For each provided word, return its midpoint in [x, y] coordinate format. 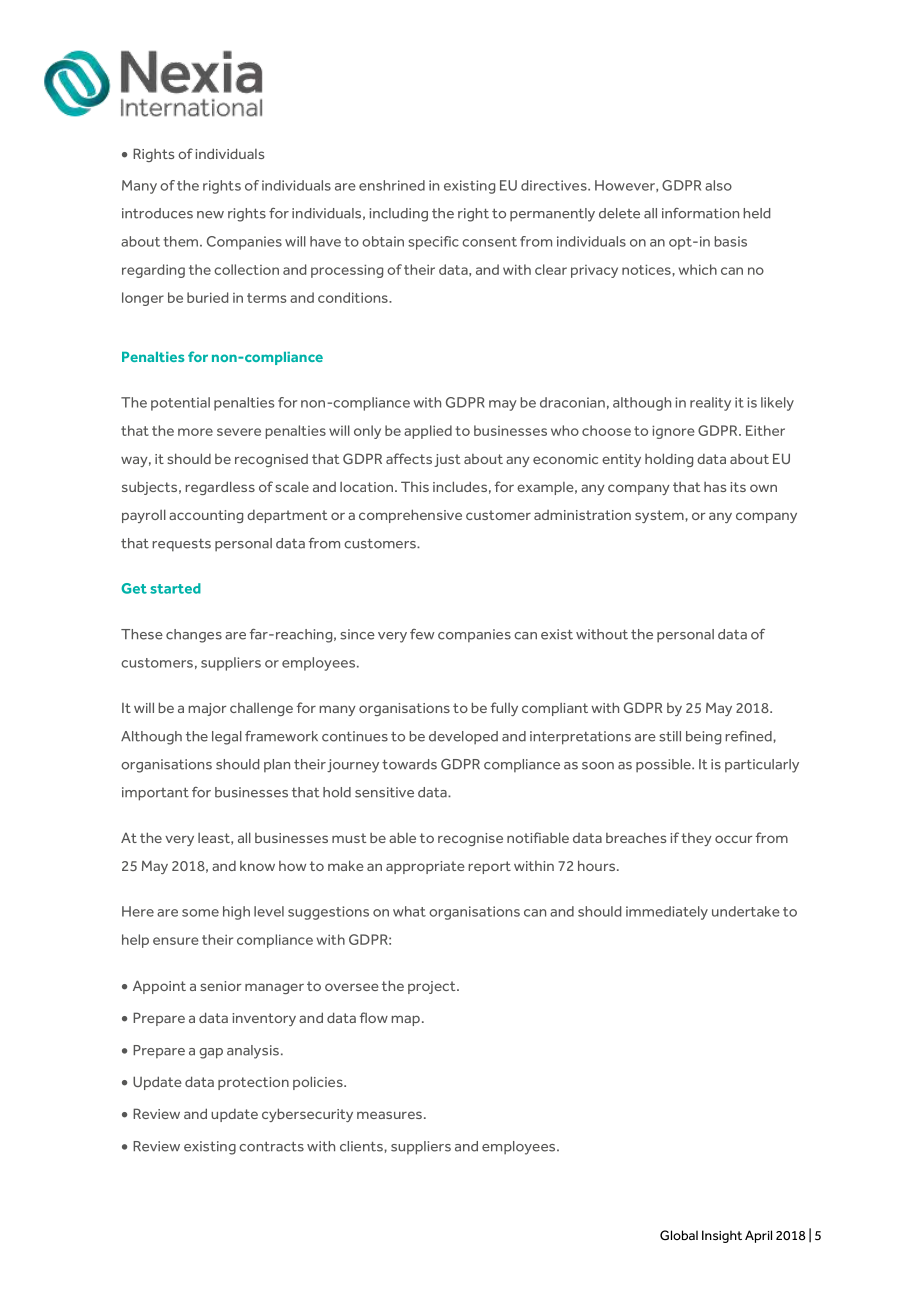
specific [433, 243]
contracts [271, 1147]
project [433, 987]
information [700, 213]
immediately [667, 913]
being [703, 738]
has [715, 487]
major [207, 709]
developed [463, 737]
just [447, 460]
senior [221, 986]
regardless [220, 488]
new [210, 215]
